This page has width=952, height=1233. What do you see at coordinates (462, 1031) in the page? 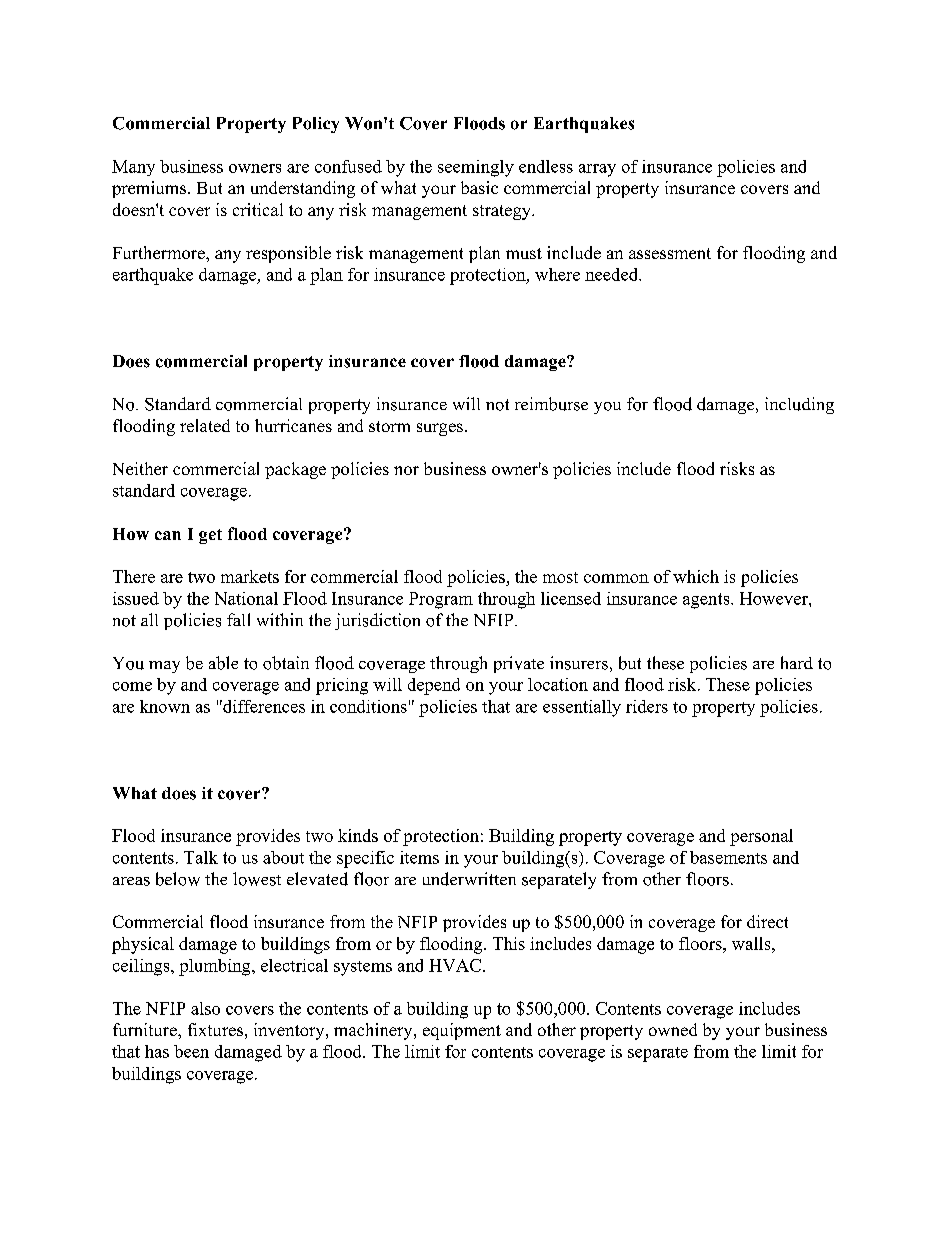
I see `equipment` at bounding box center [462, 1031].
